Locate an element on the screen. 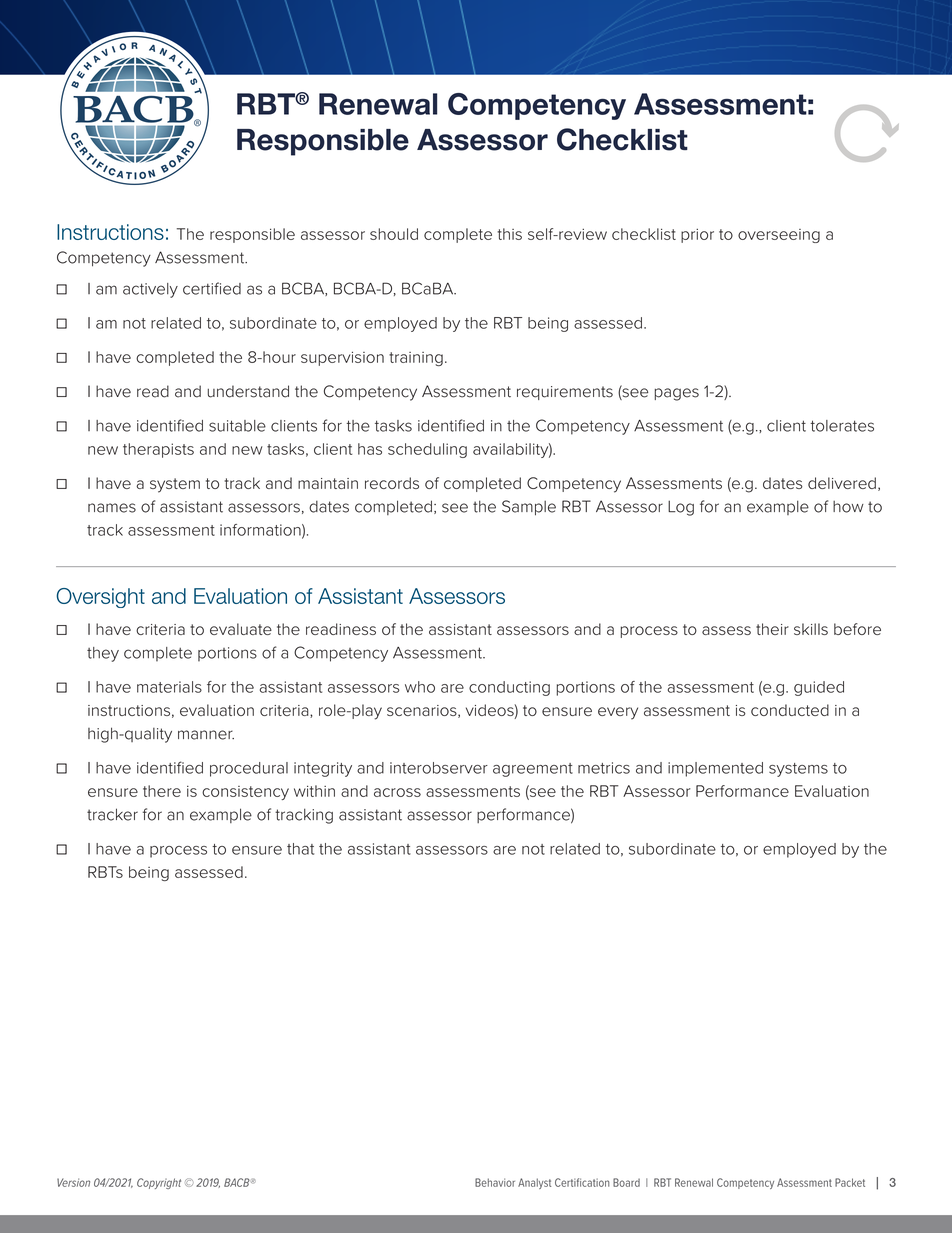 The height and width of the screenshot is (1233, 952). overseeing is located at coordinates (779, 236).
